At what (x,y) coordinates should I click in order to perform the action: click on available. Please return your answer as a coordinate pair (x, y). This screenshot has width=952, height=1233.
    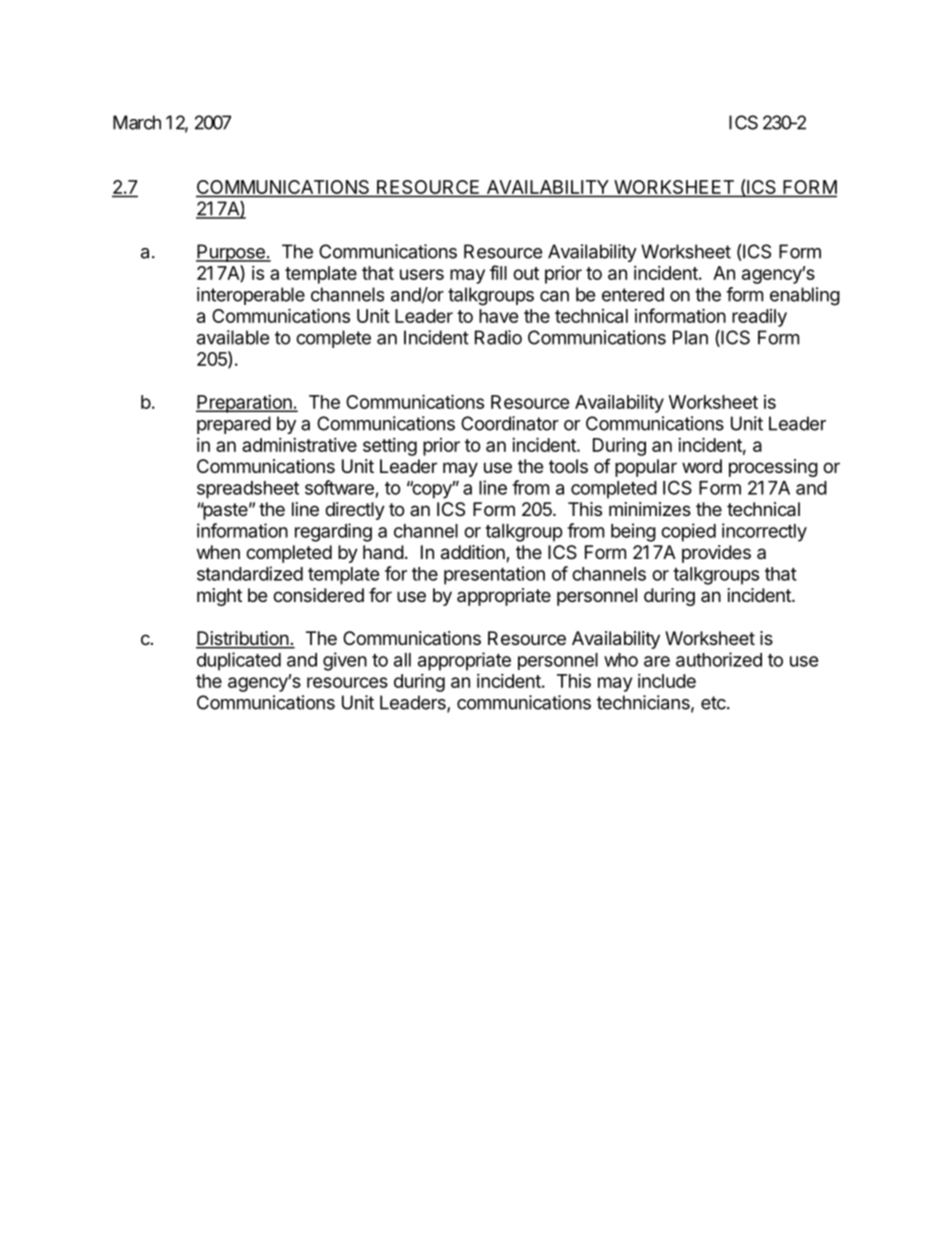
    Looking at the image, I should click on (233, 337).
